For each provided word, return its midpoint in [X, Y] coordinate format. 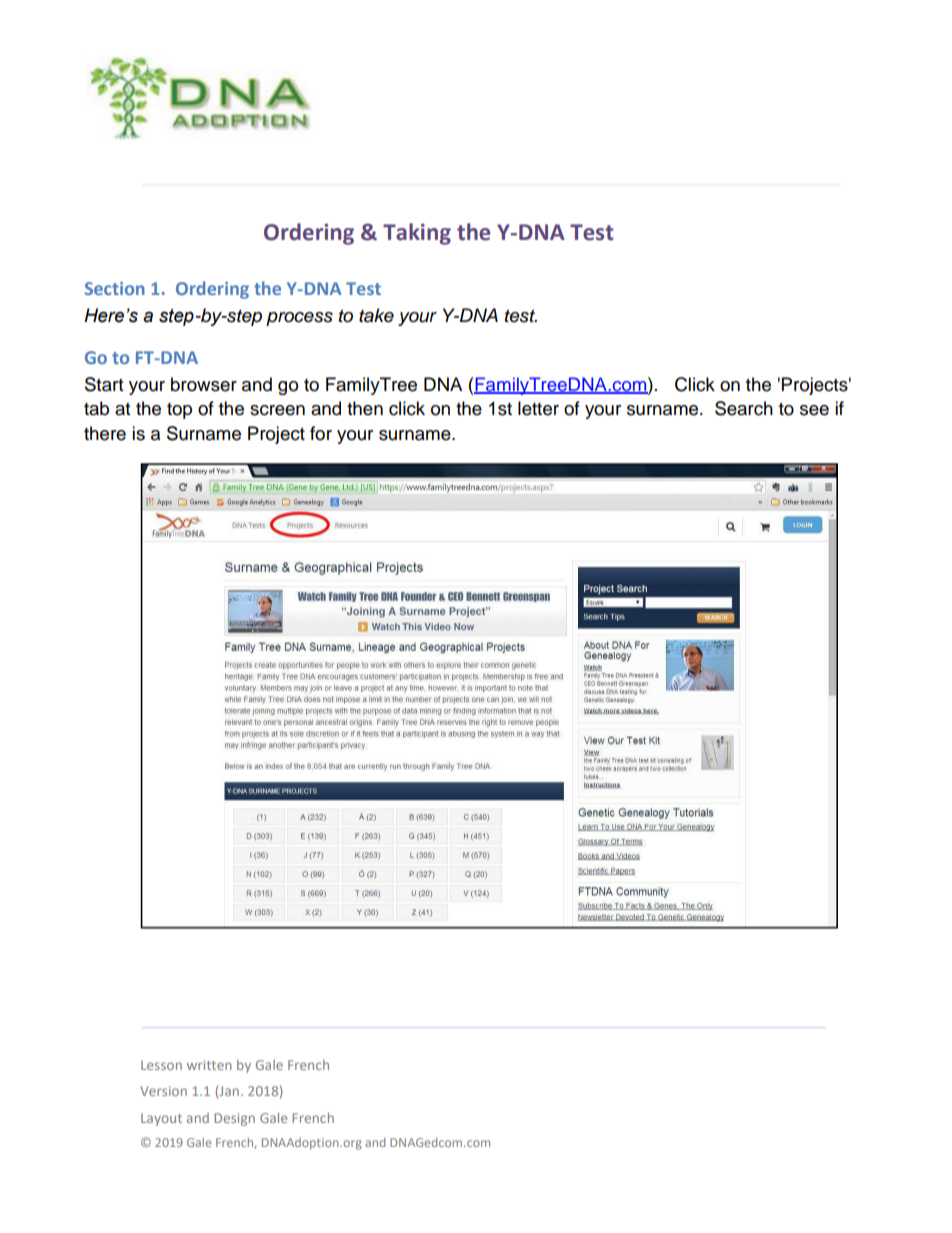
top [179, 411]
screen [277, 410]
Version [163, 1091]
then [365, 408]
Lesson [161, 1065]
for [321, 433]
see [814, 410]
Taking [417, 234]
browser [204, 384]
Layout [161, 1119]
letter [538, 408]
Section [115, 288]
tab [96, 408]
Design [234, 1119]
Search [744, 408]
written [209, 1065]
